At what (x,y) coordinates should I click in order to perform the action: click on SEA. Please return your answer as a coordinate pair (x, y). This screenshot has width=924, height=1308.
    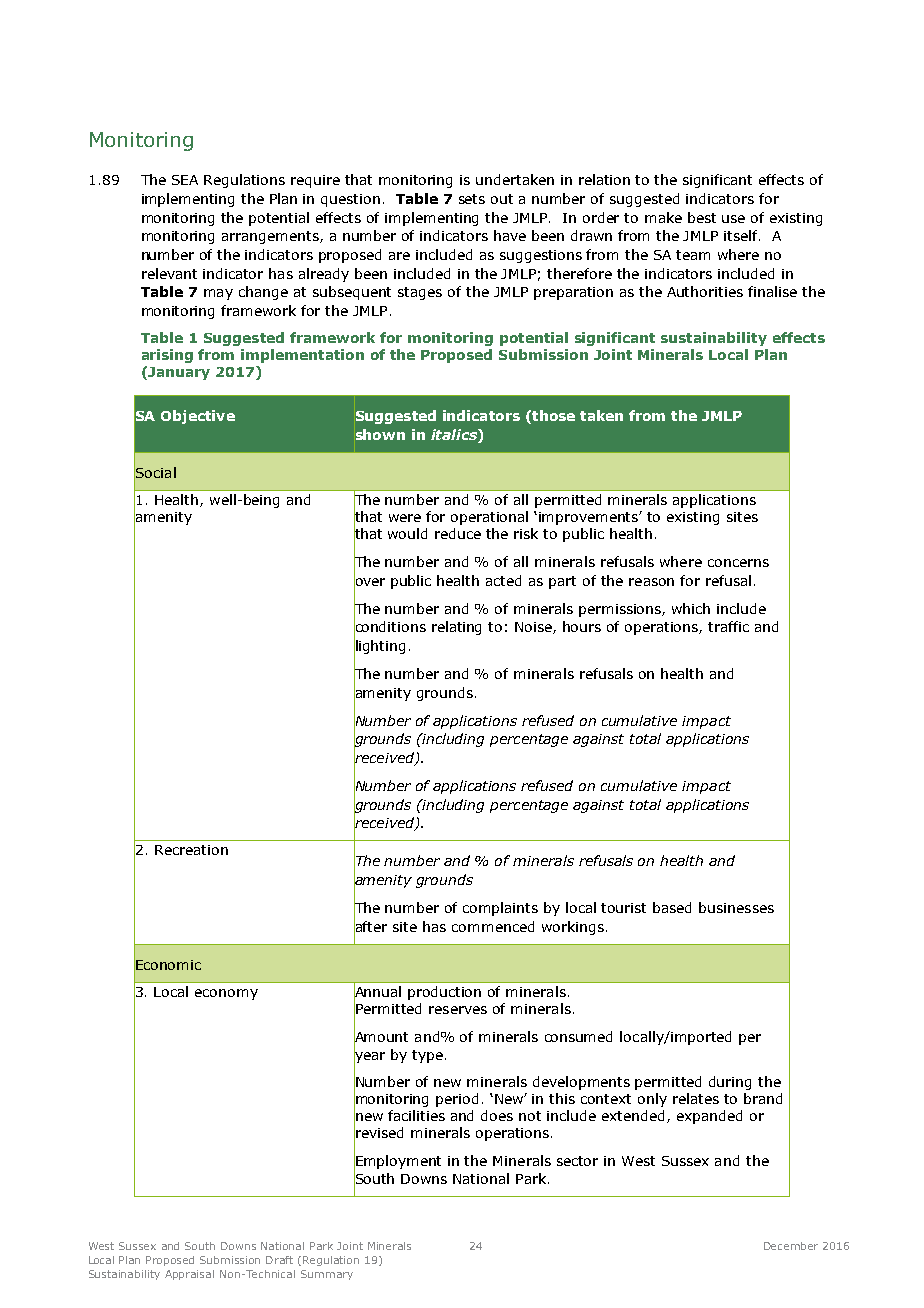
    Looking at the image, I should click on (185, 180).
